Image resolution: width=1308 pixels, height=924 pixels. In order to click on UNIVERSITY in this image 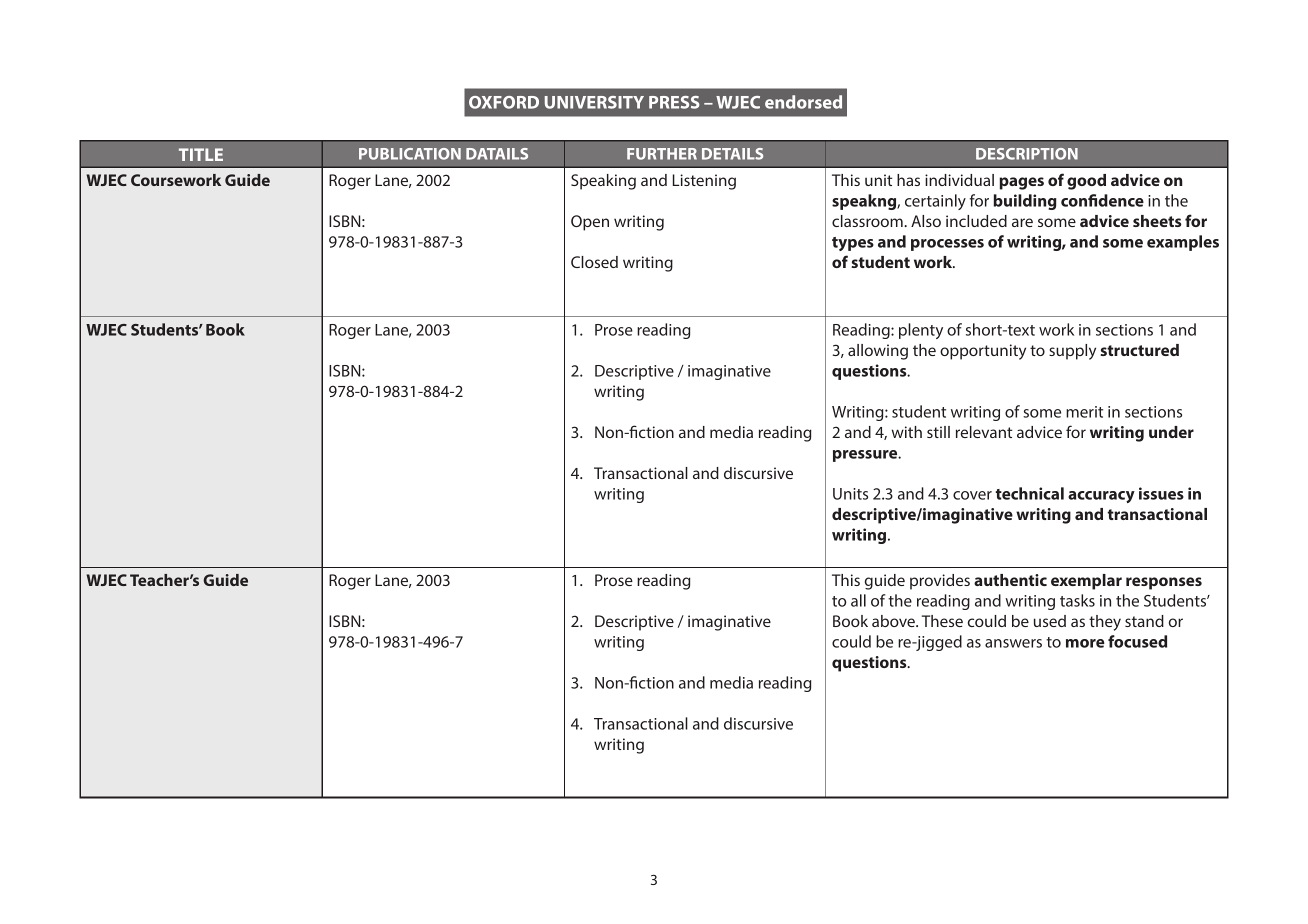, I will do `click(594, 102)`.
